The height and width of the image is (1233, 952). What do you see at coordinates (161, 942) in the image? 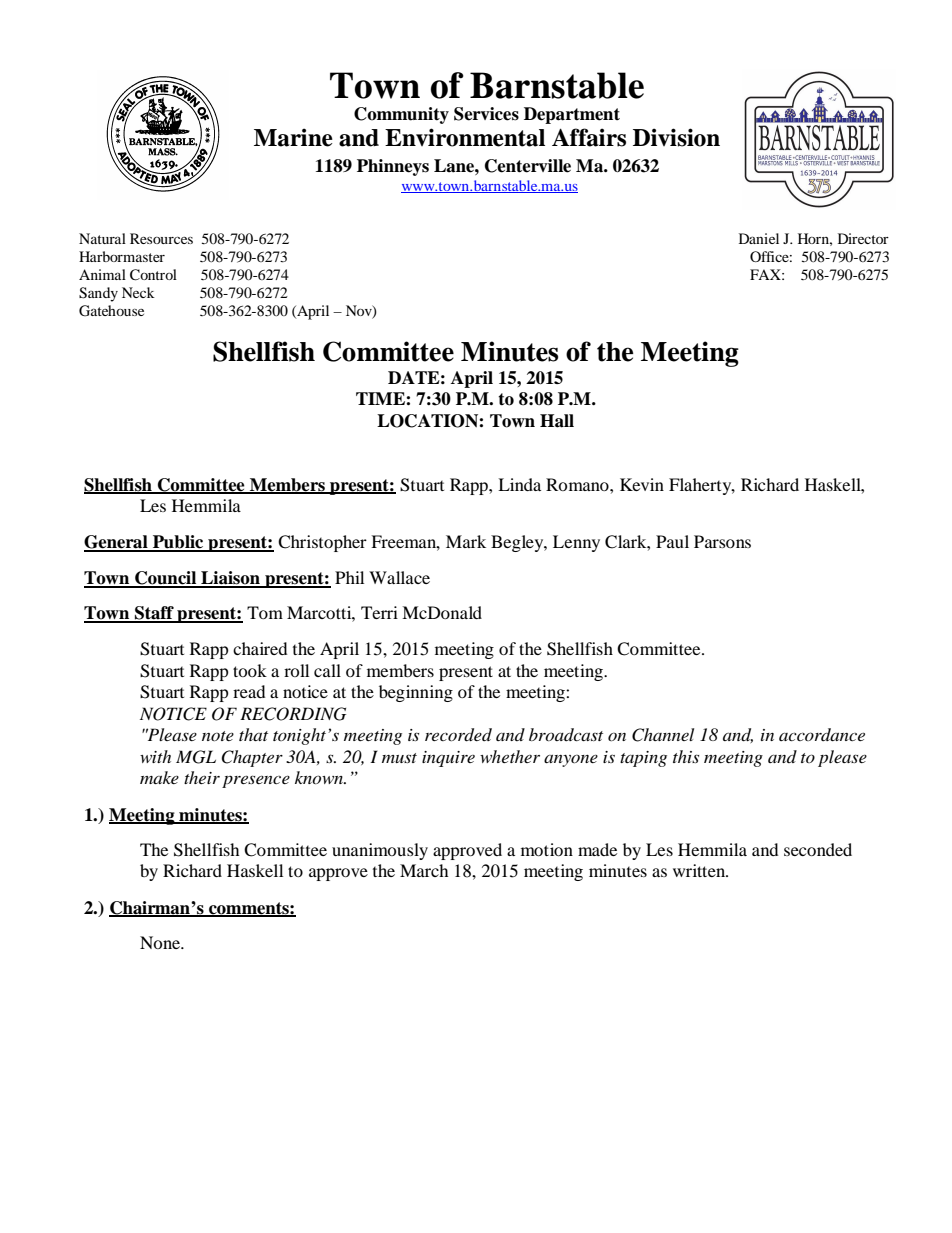
I see `None` at bounding box center [161, 942].
